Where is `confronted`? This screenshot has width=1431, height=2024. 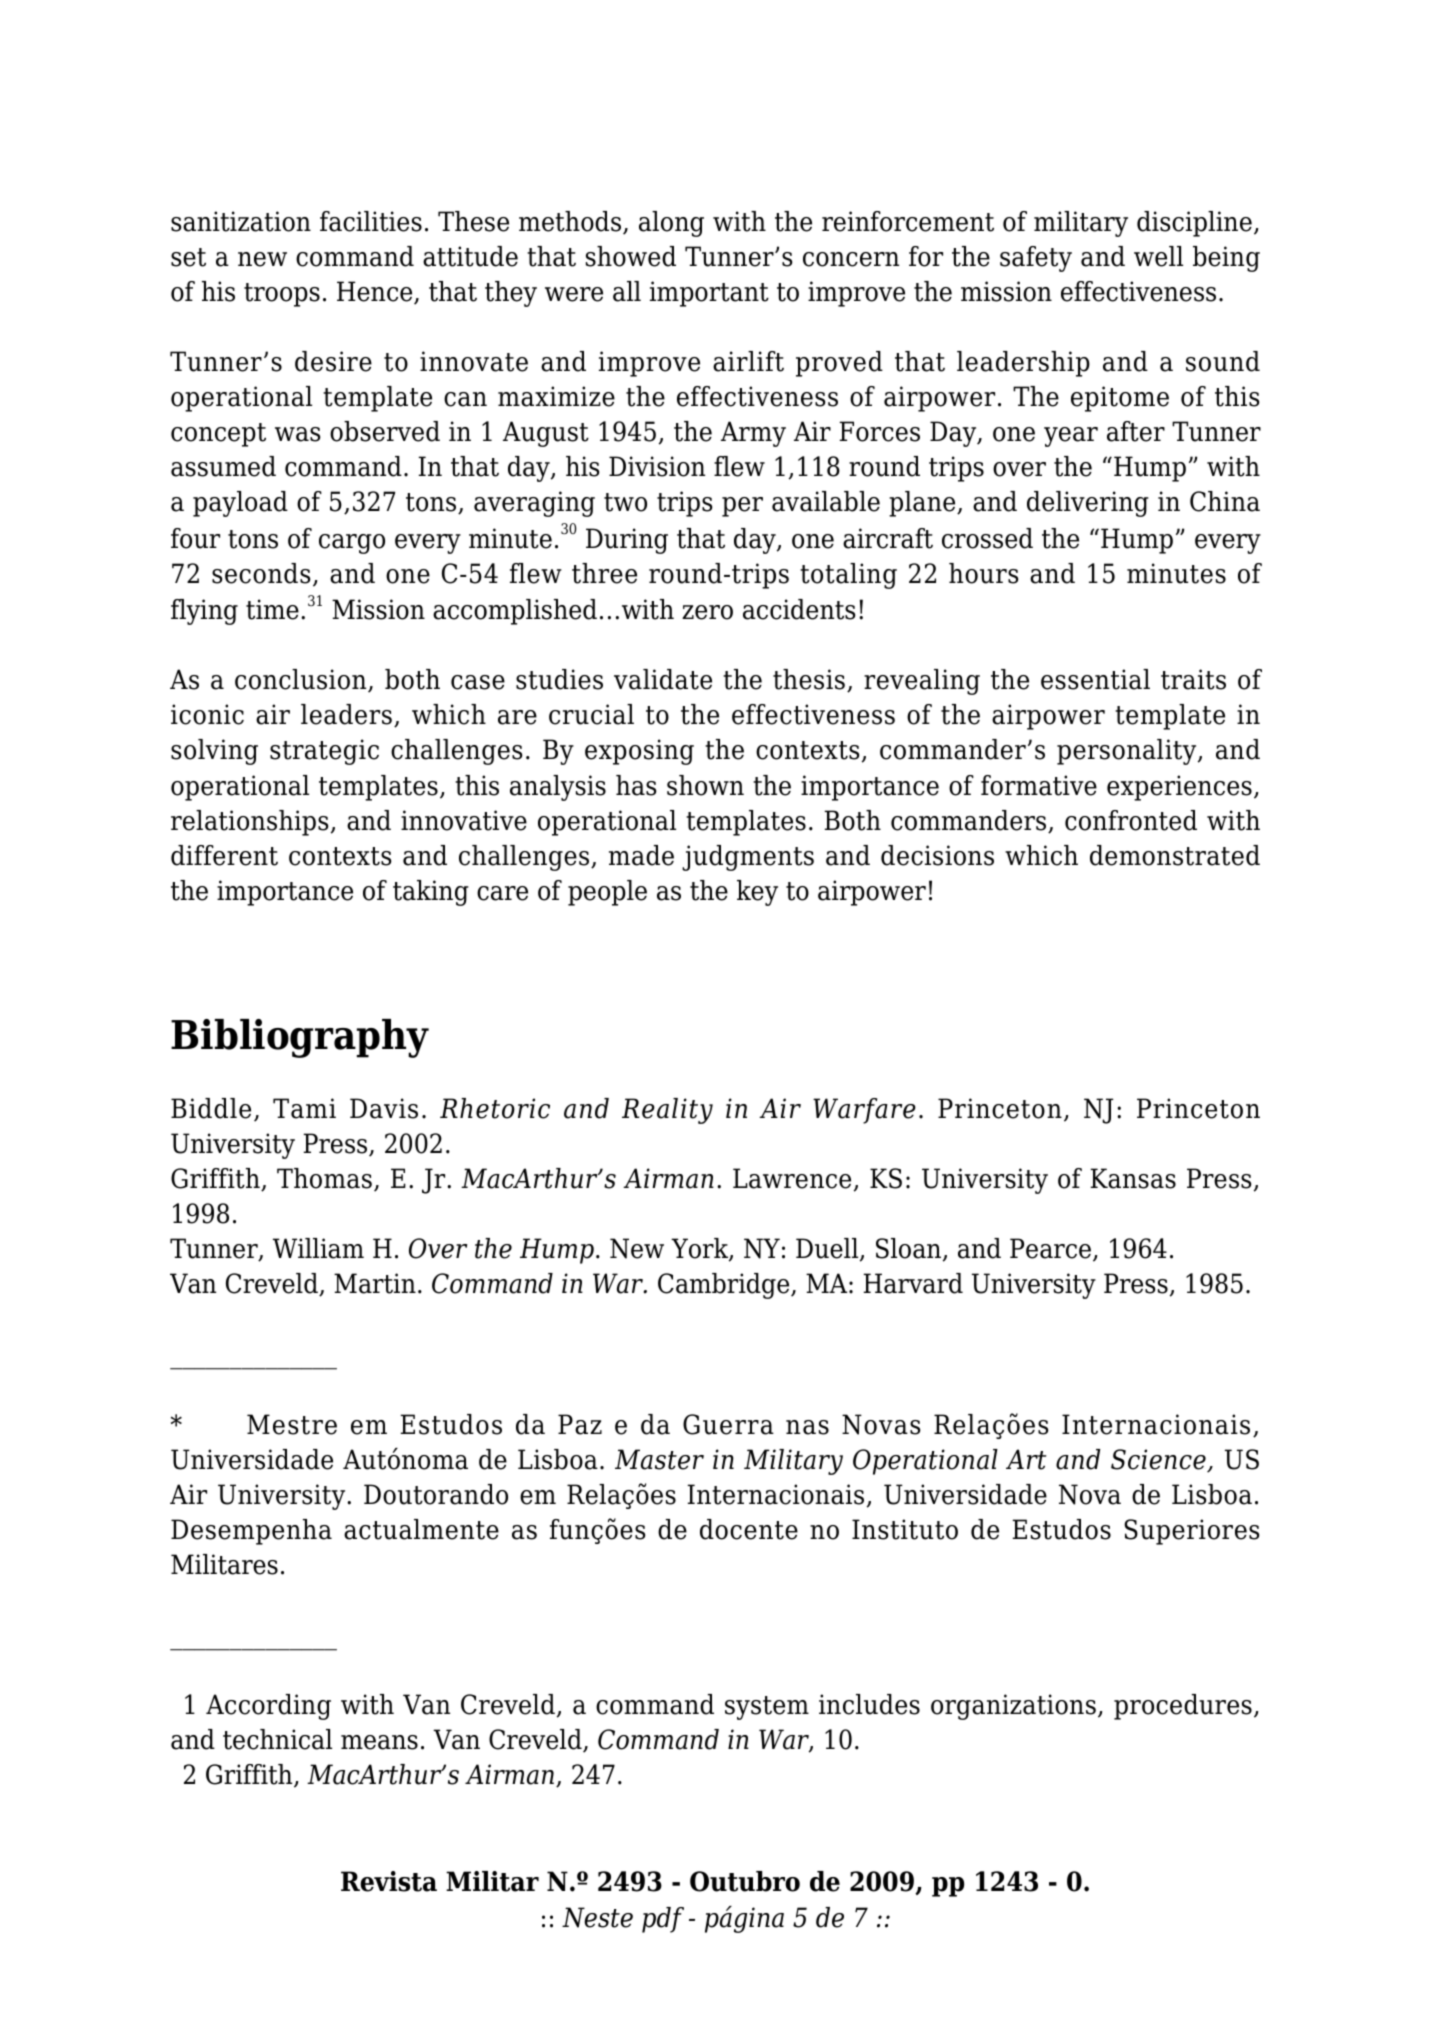
confronted is located at coordinates (1131, 820).
